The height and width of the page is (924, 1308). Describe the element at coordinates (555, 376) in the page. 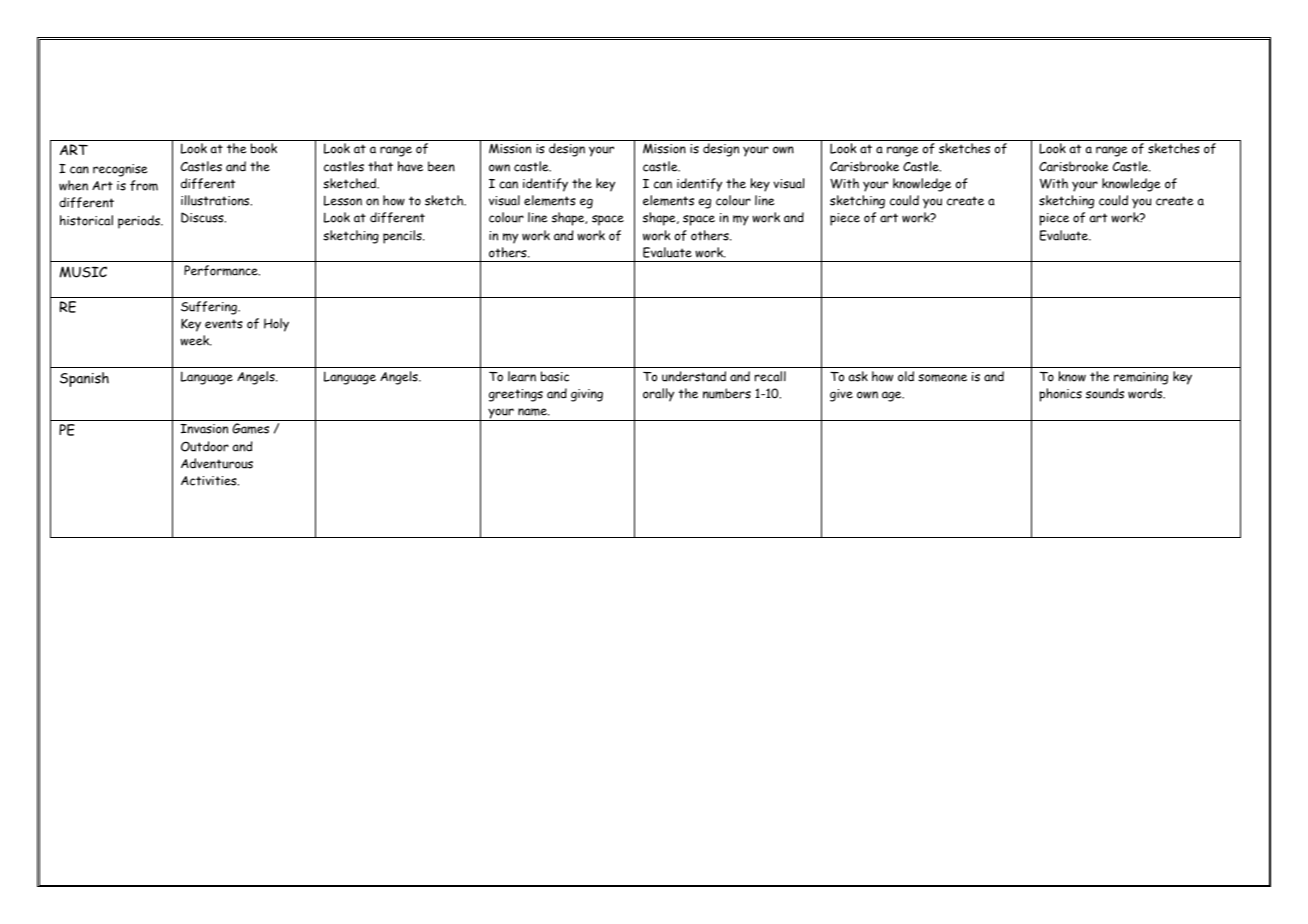

I see `basic` at that location.
